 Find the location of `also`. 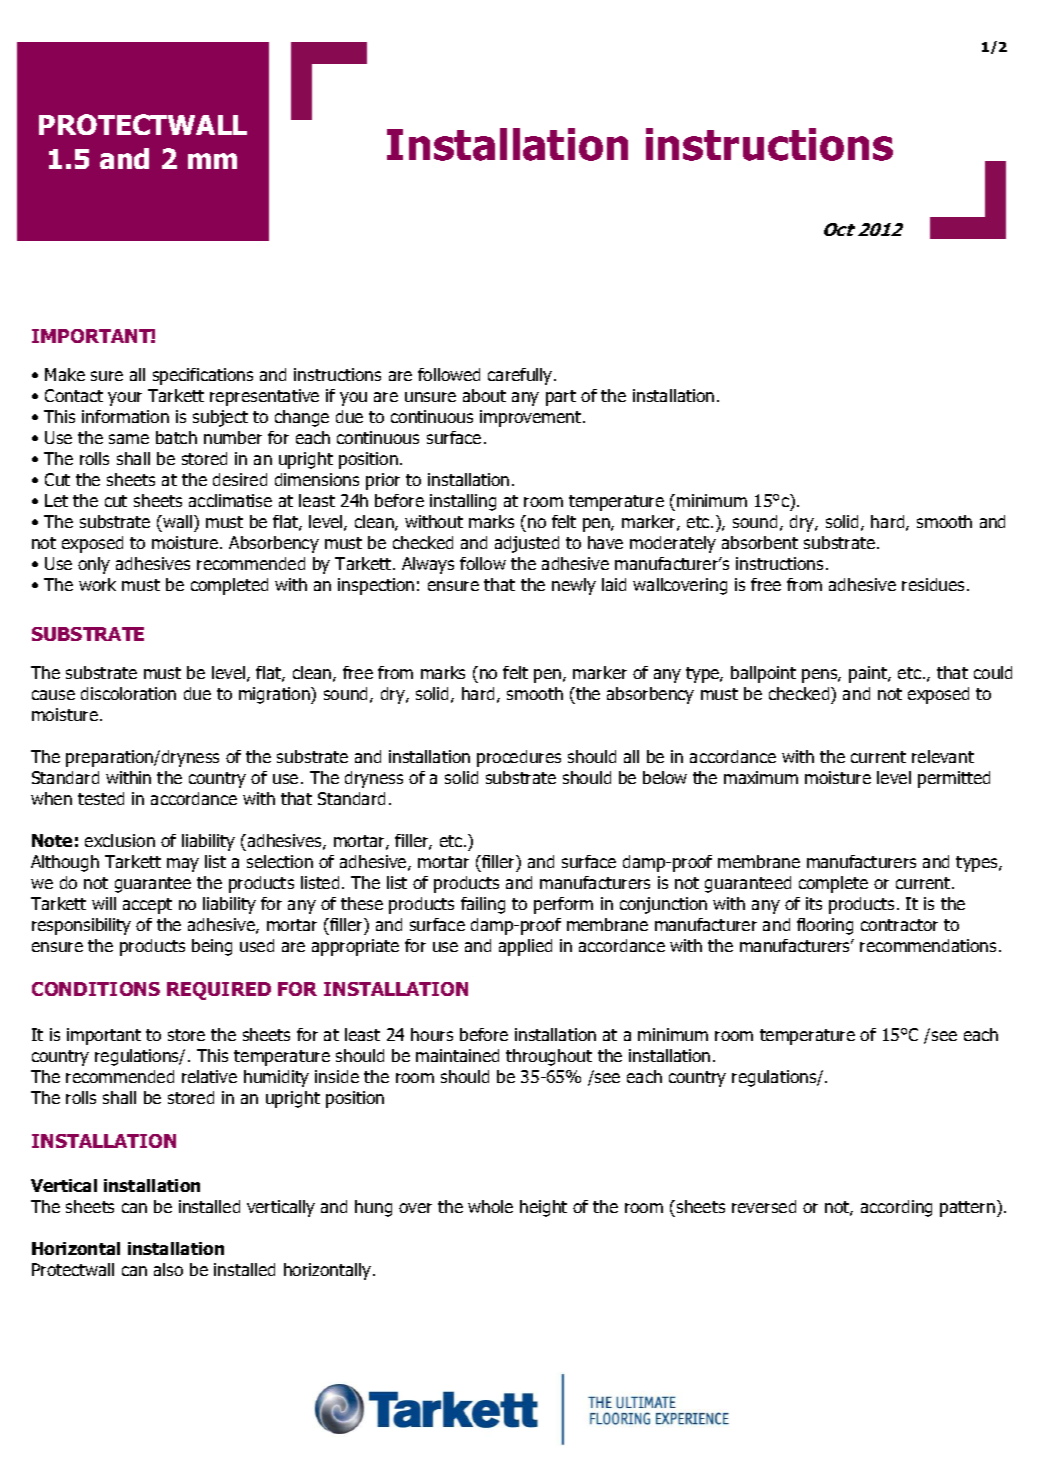

also is located at coordinates (168, 1269).
